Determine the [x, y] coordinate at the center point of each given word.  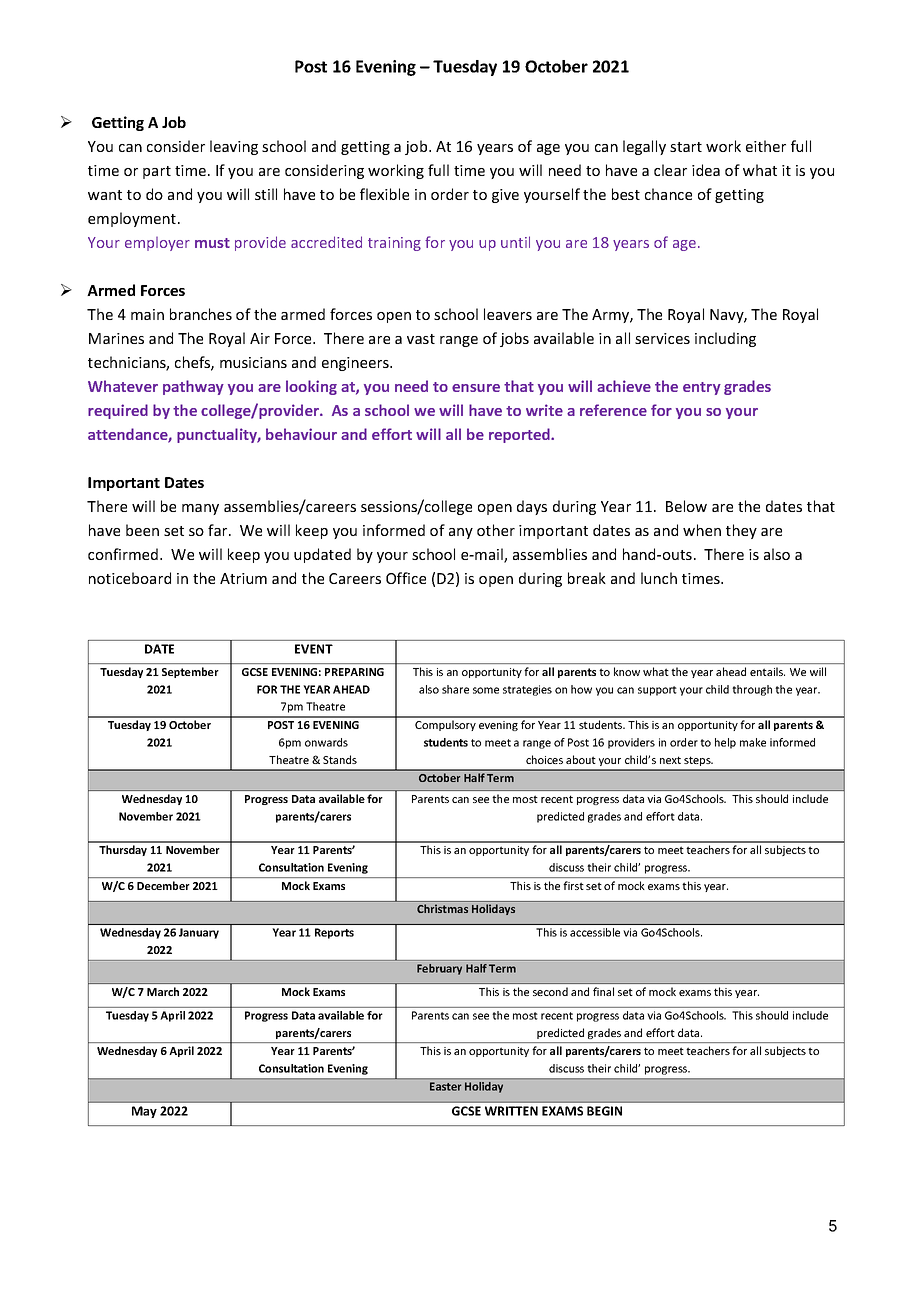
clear [670, 170]
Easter [445, 1086]
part [157, 172]
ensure [476, 388]
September [190, 672]
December [163, 885]
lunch [659, 578]
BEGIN [604, 1111]
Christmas [442, 908]
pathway [193, 387]
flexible [384, 194]
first [573, 885]
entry [702, 388]
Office [406, 578]
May [144, 1112]
